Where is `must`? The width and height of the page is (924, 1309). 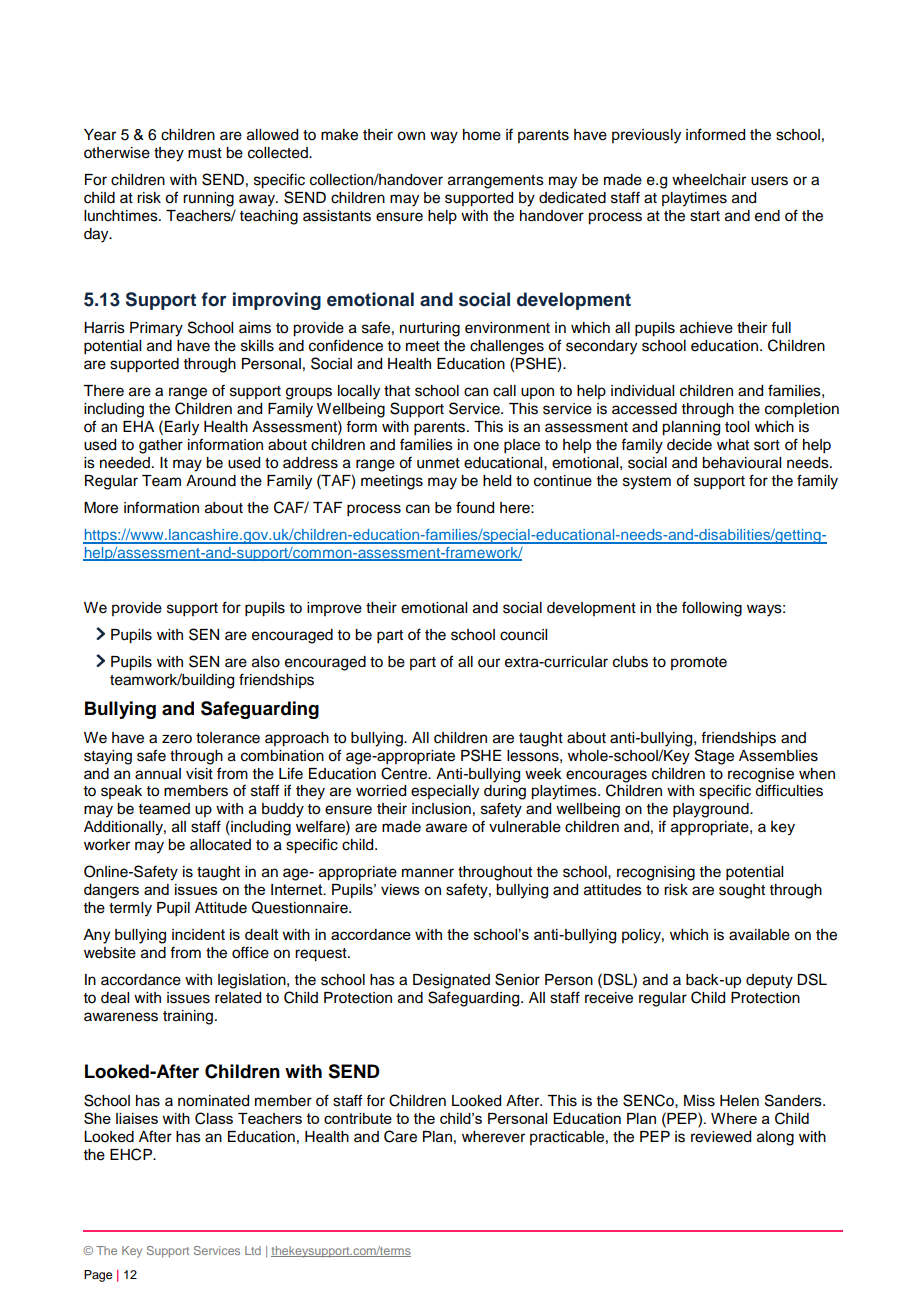 must is located at coordinates (205, 153).
